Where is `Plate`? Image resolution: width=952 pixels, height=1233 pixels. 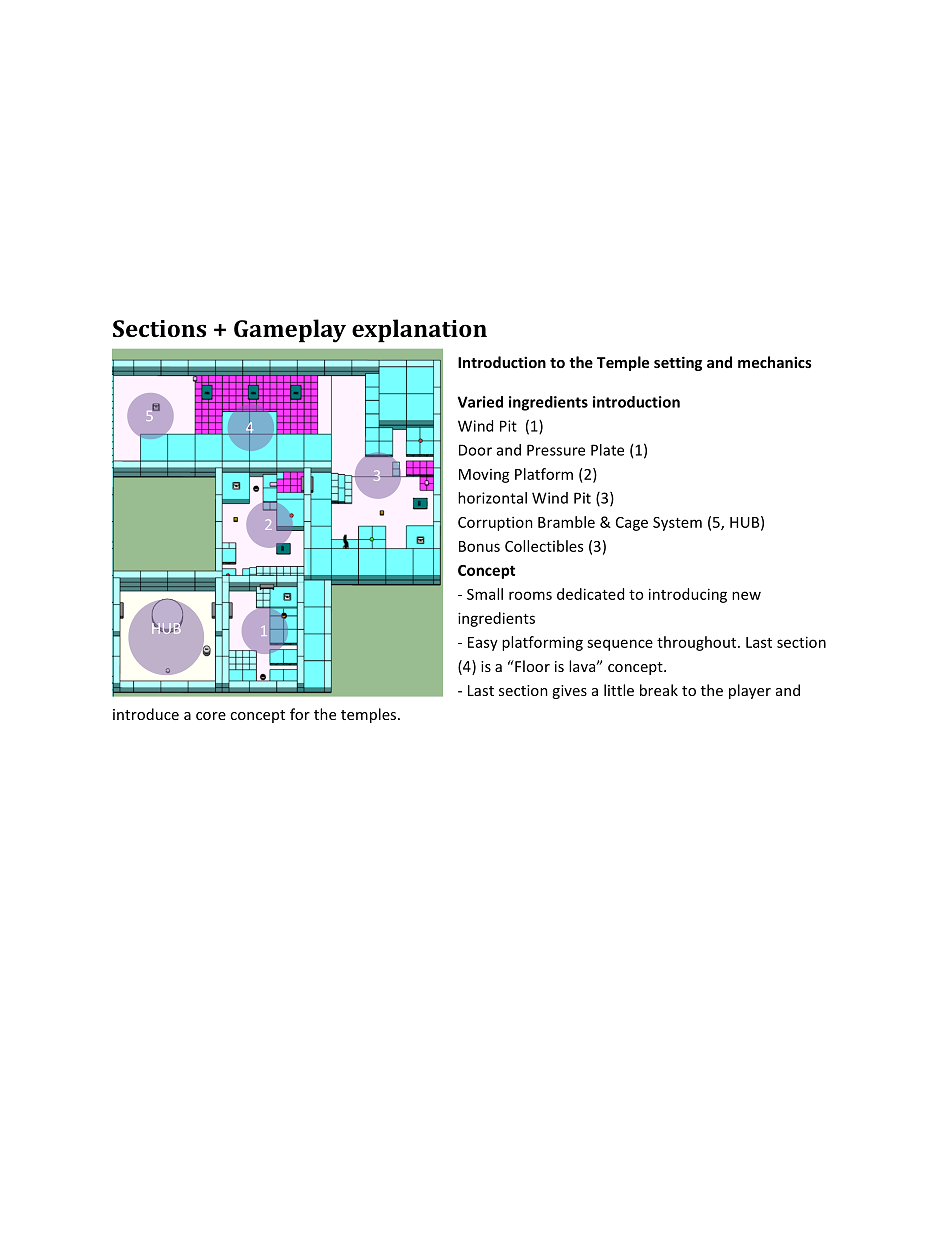
Plate is located at coordinates (607, 450).
